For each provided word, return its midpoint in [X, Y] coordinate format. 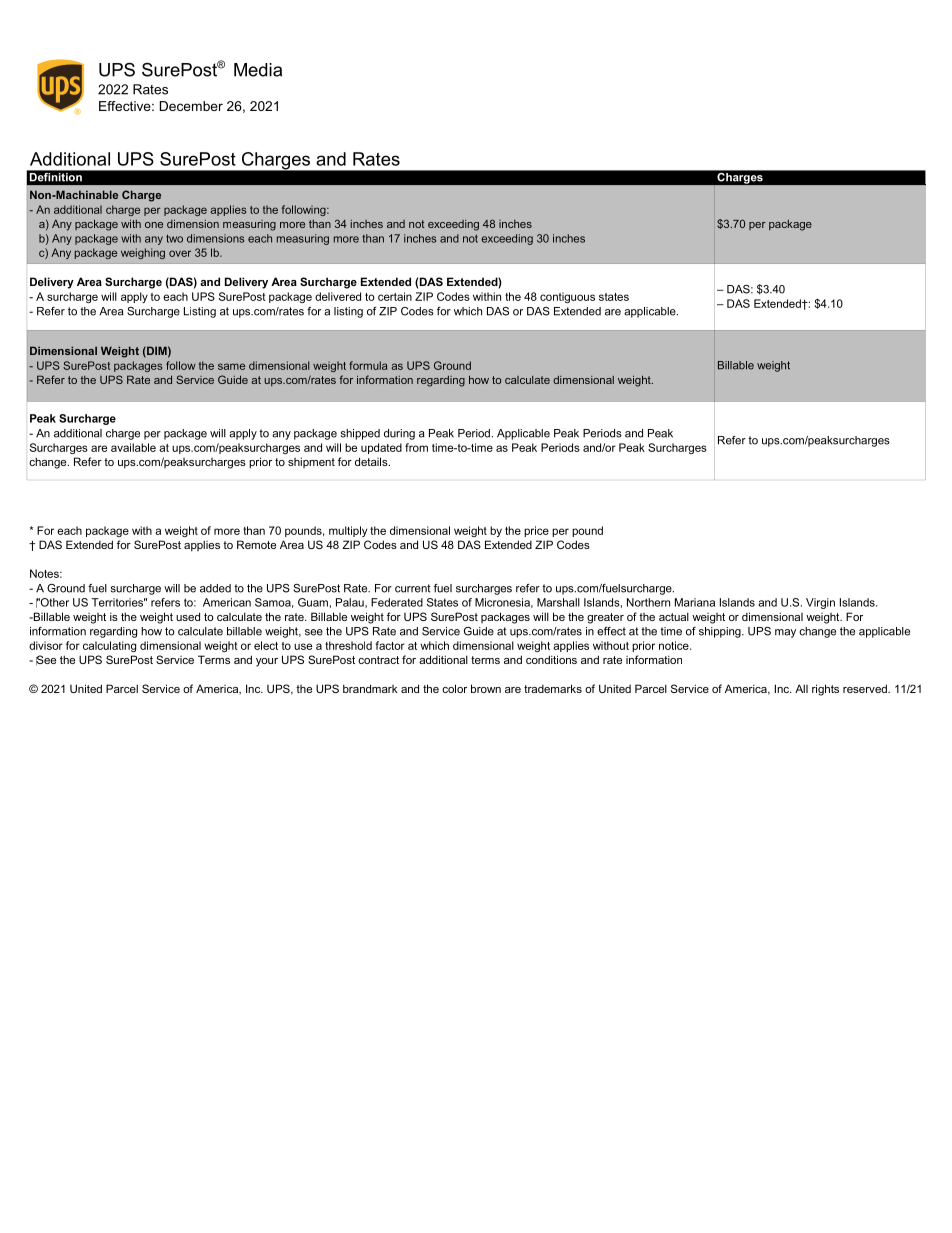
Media [258, 70]
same [231, 366]
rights [825, 690]
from [416, 447]
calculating [109, 646]
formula [368, 365]
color [454, 688]
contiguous [567, 297]
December [191, 106]
